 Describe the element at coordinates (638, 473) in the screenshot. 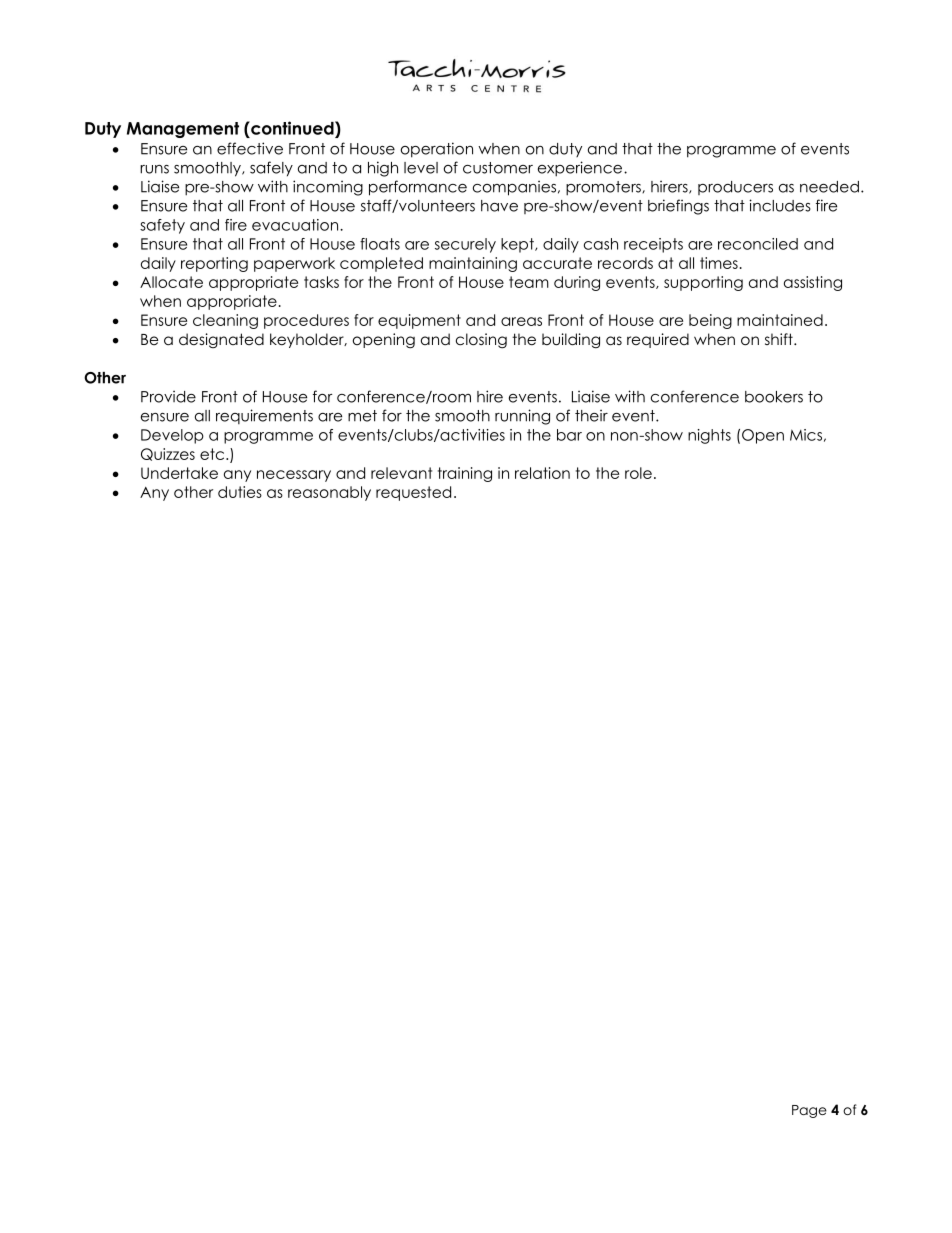

I see `role` at that location.
